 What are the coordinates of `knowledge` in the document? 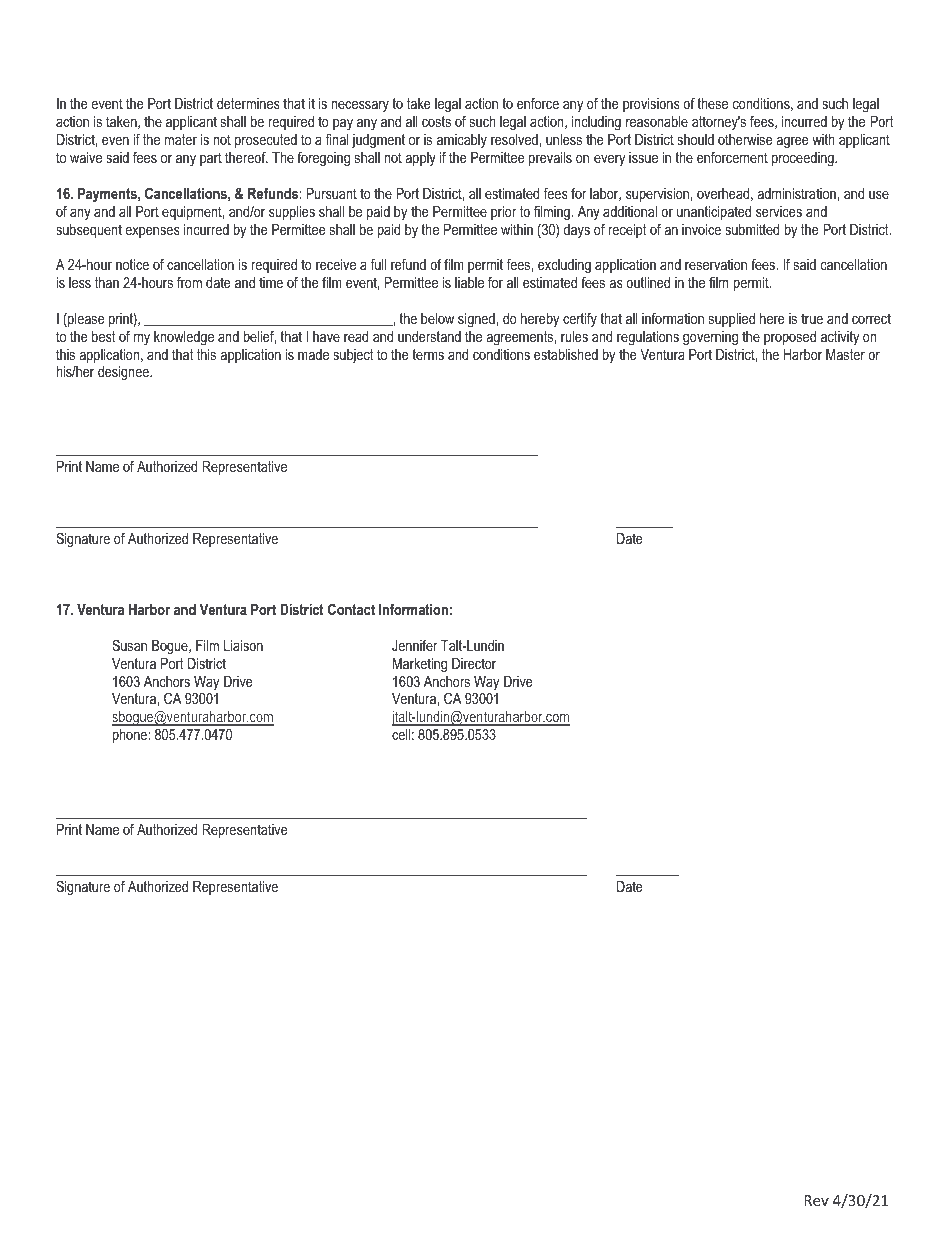 It's located at (184, 338).
